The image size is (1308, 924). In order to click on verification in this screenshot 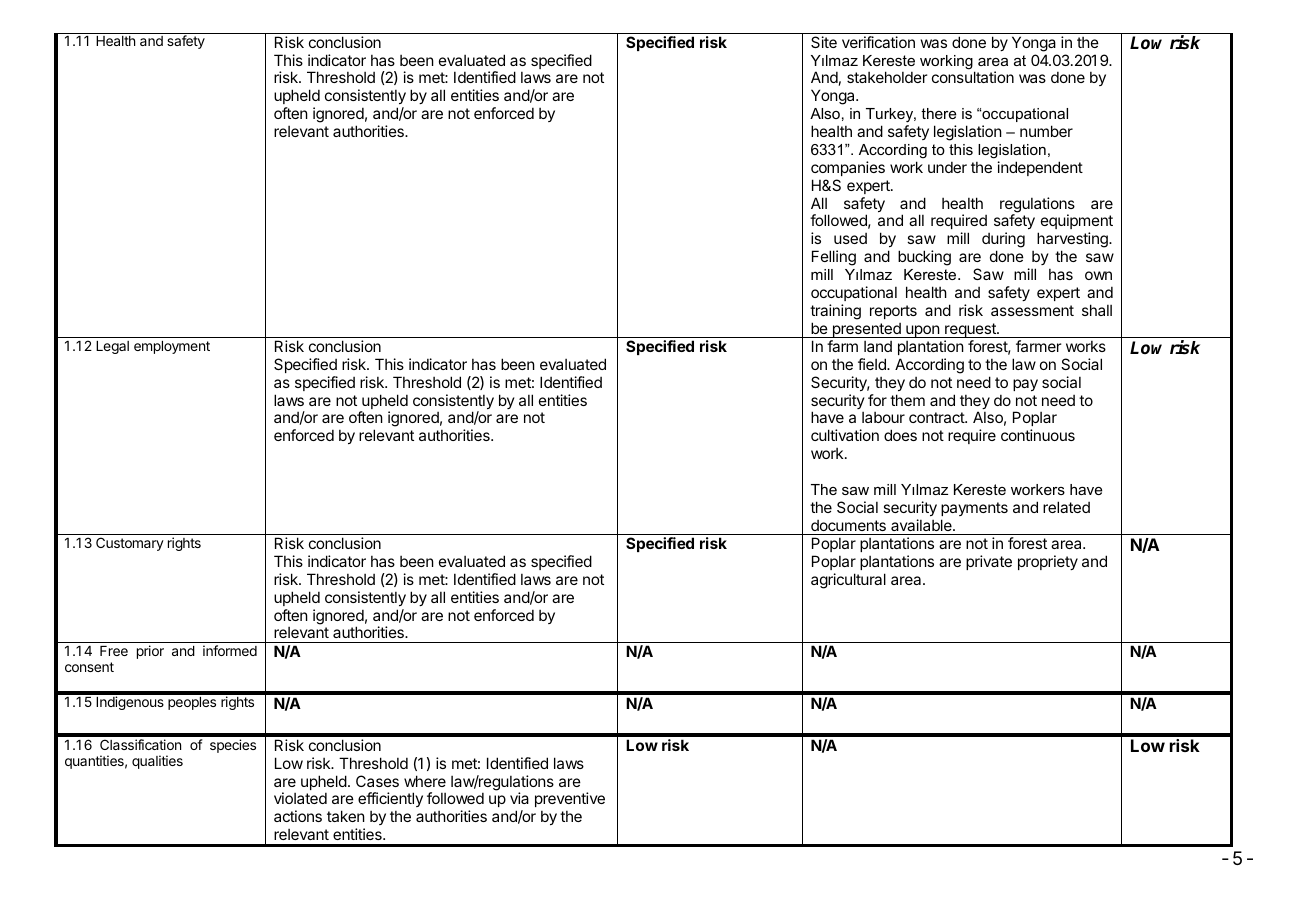, I will do `click(878, 42)`.
